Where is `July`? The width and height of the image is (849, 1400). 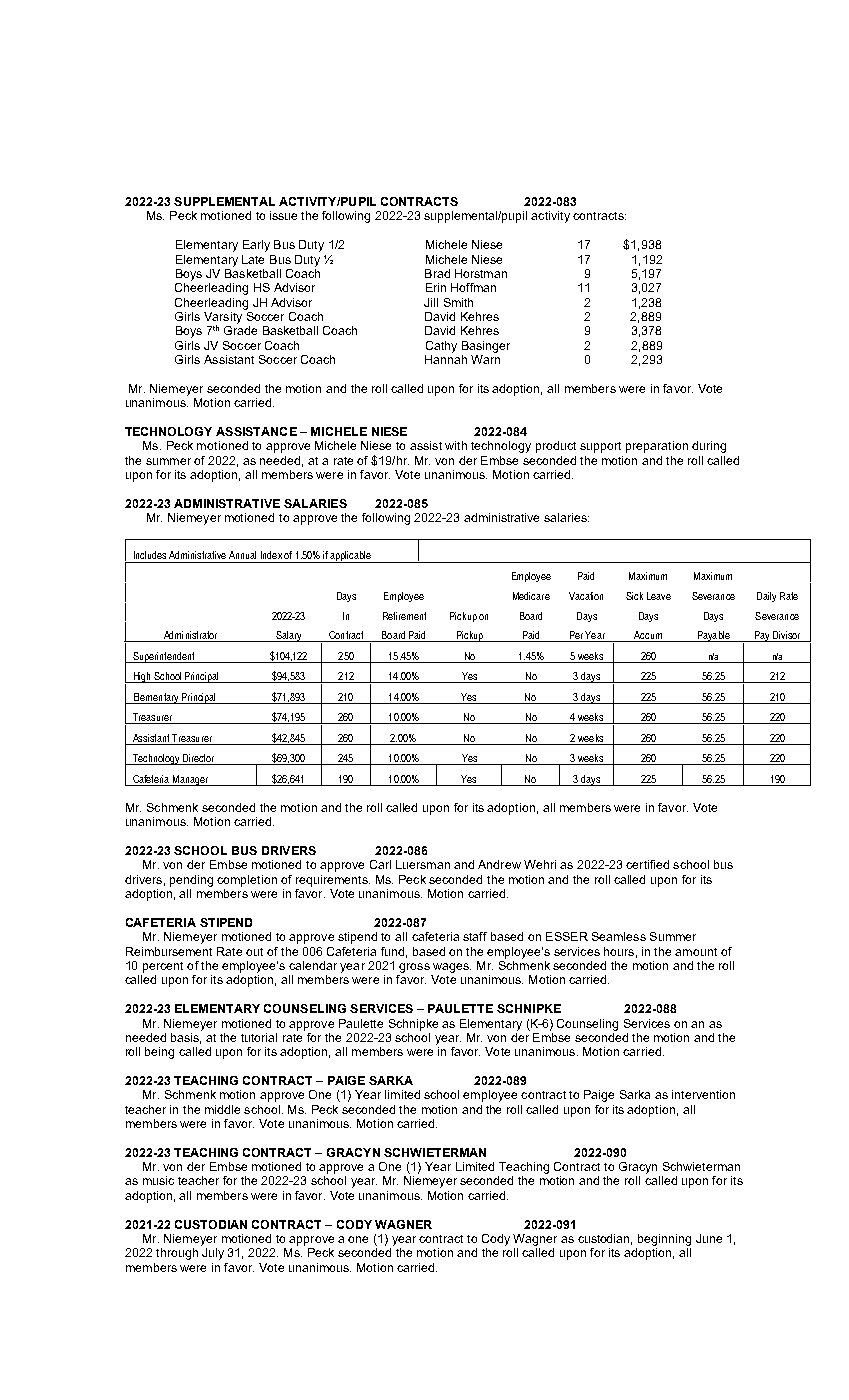
July is located at coordinates (213, 1254).
